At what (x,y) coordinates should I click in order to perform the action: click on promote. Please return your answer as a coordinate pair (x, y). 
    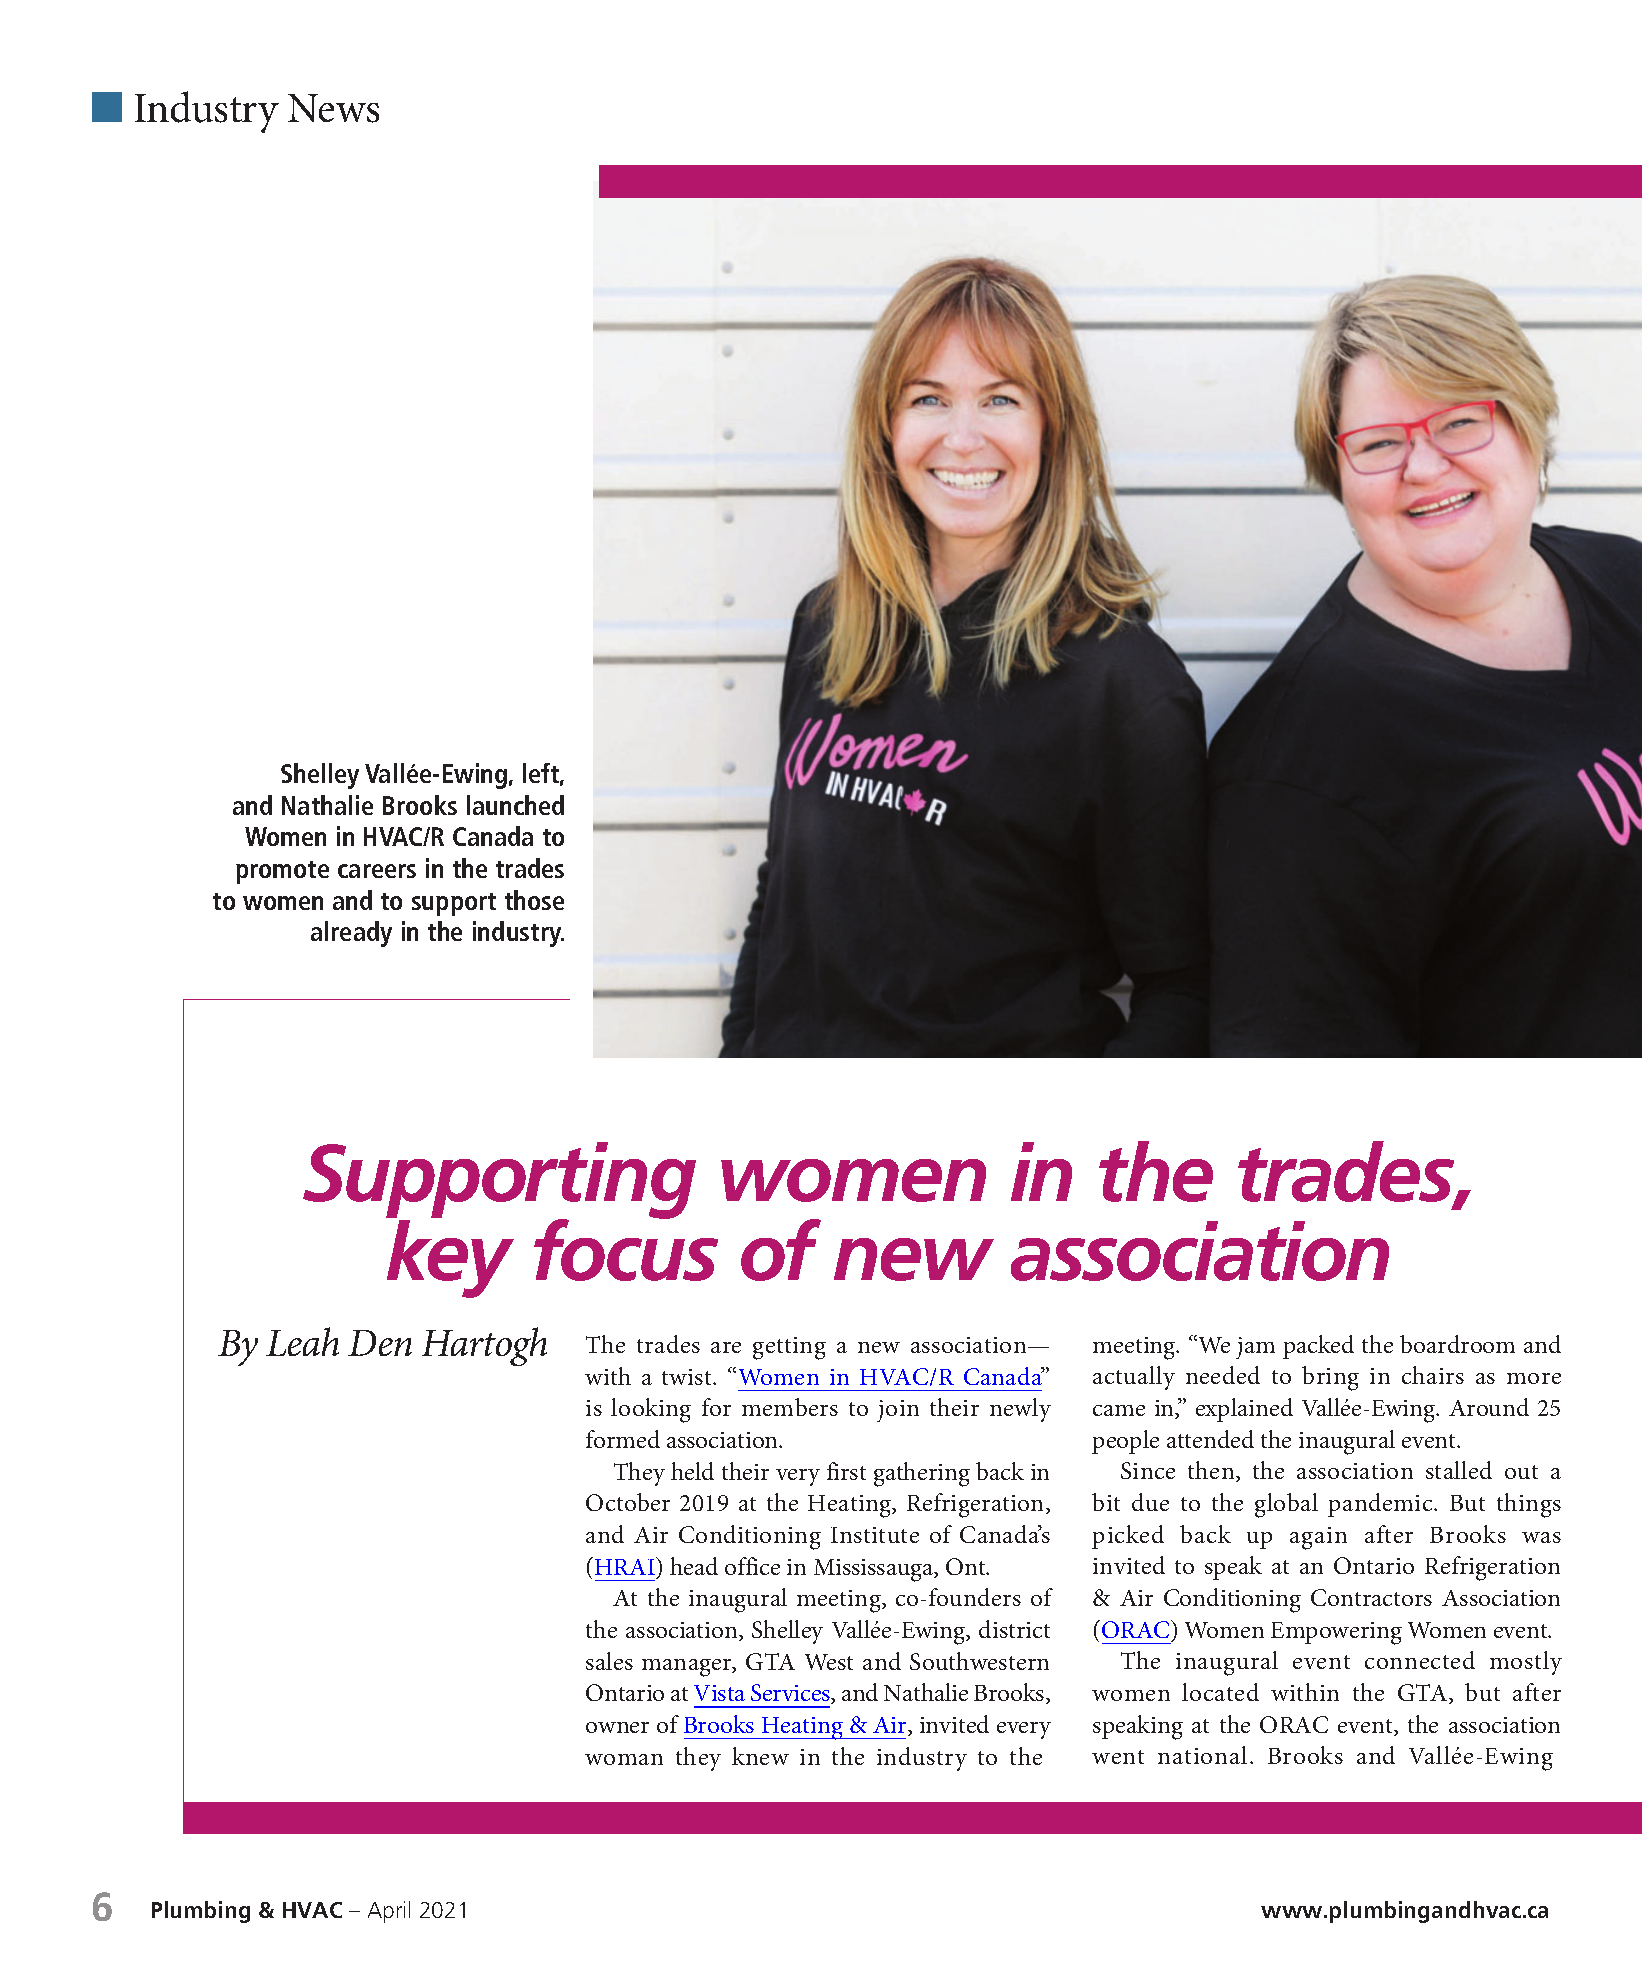
    Looking at the image, I should click on (282, 872).
